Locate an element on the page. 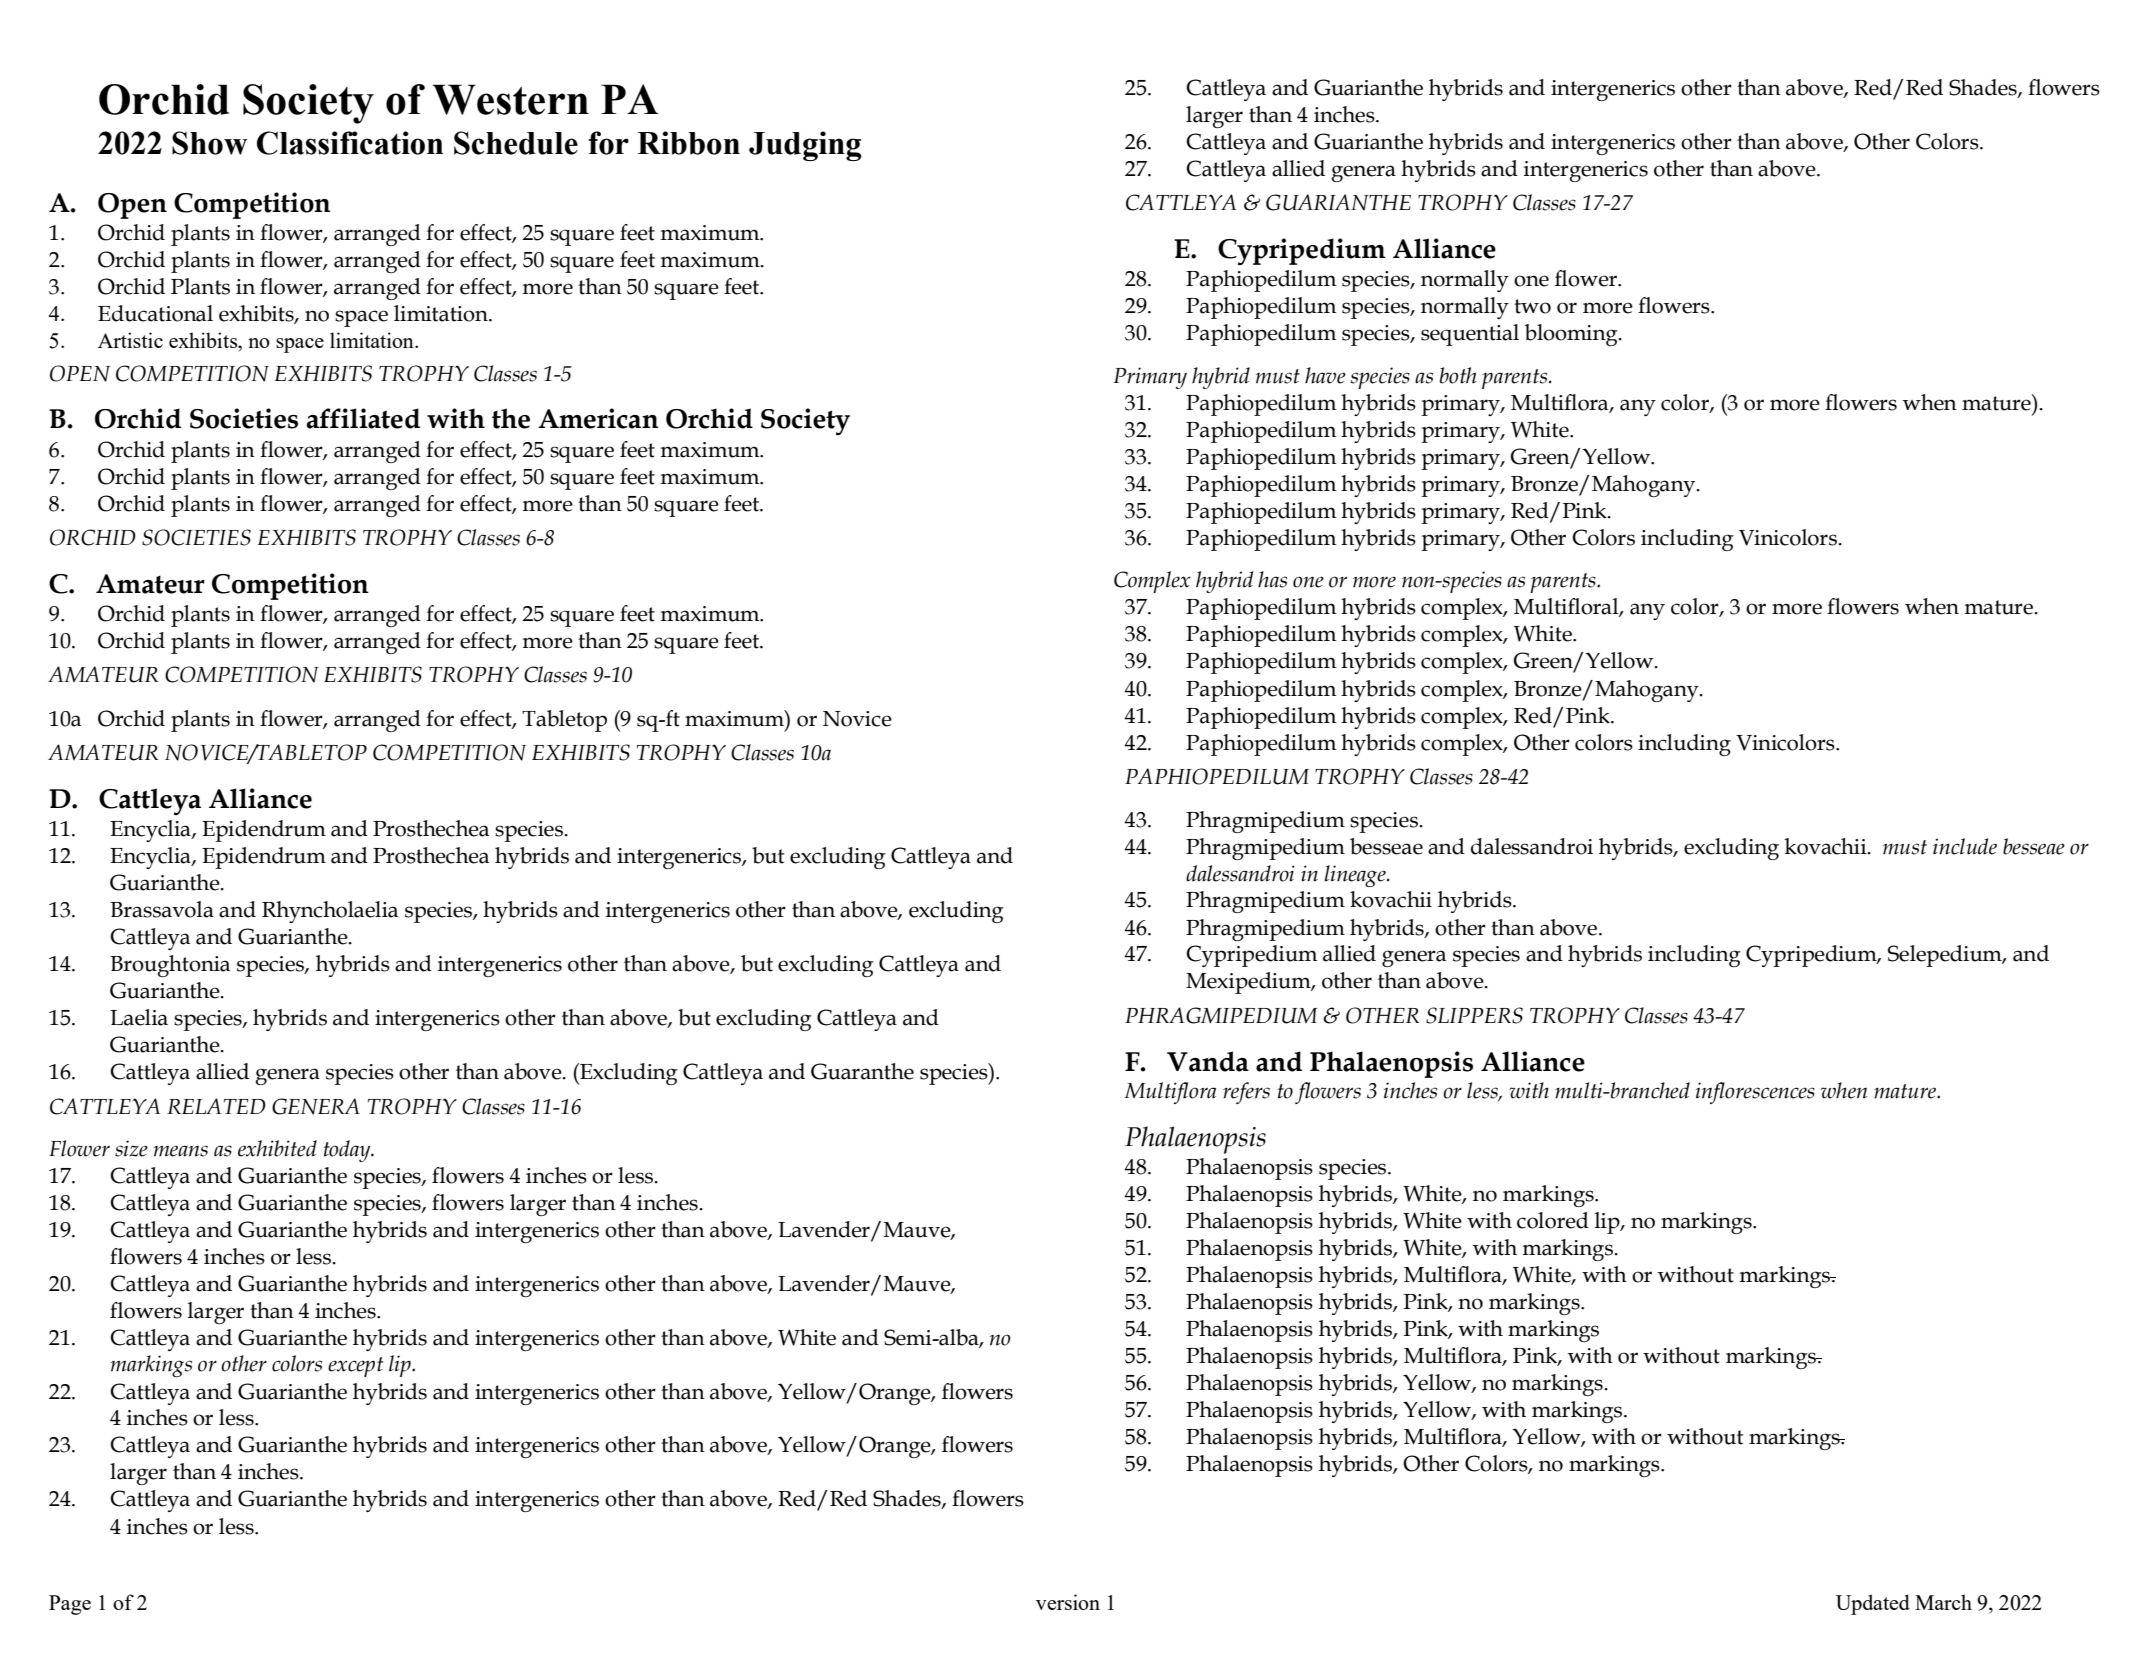 The image size is (2152, 1663). inflorescences is located at coordinates (1755, 1093).
